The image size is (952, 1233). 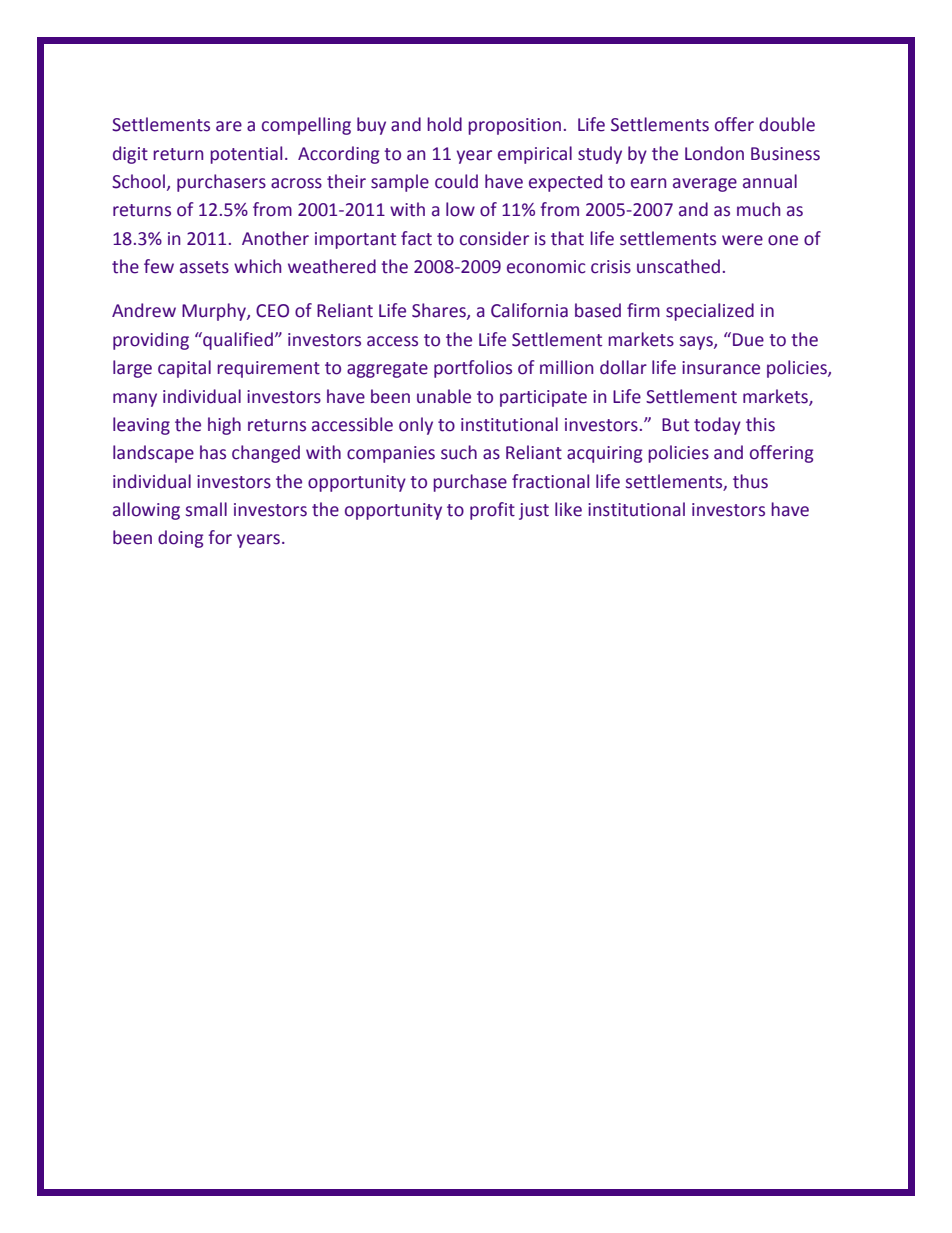 What do you see at coordinates (492, 511) in the page?
I see `profit` at bounding box center [492, 511].
